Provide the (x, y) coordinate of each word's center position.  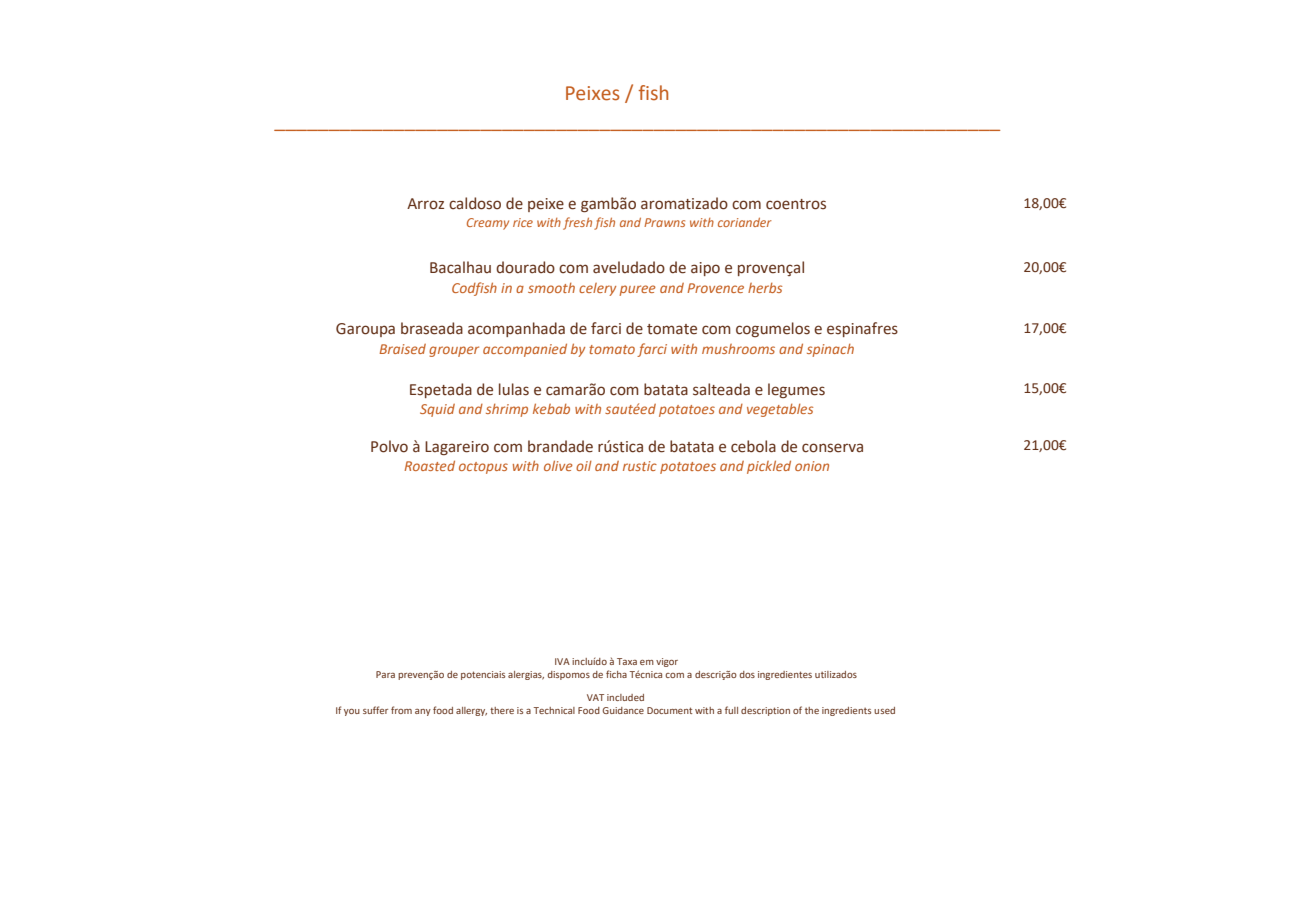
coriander (745, 222)
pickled (769, 467)
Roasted (429, 465)
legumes (796, 390)
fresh (577, 223)
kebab (551, 408)
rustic (640, 466)
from (401, 710)
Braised (402, 349)
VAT (595, 697)
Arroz (425, 204)
